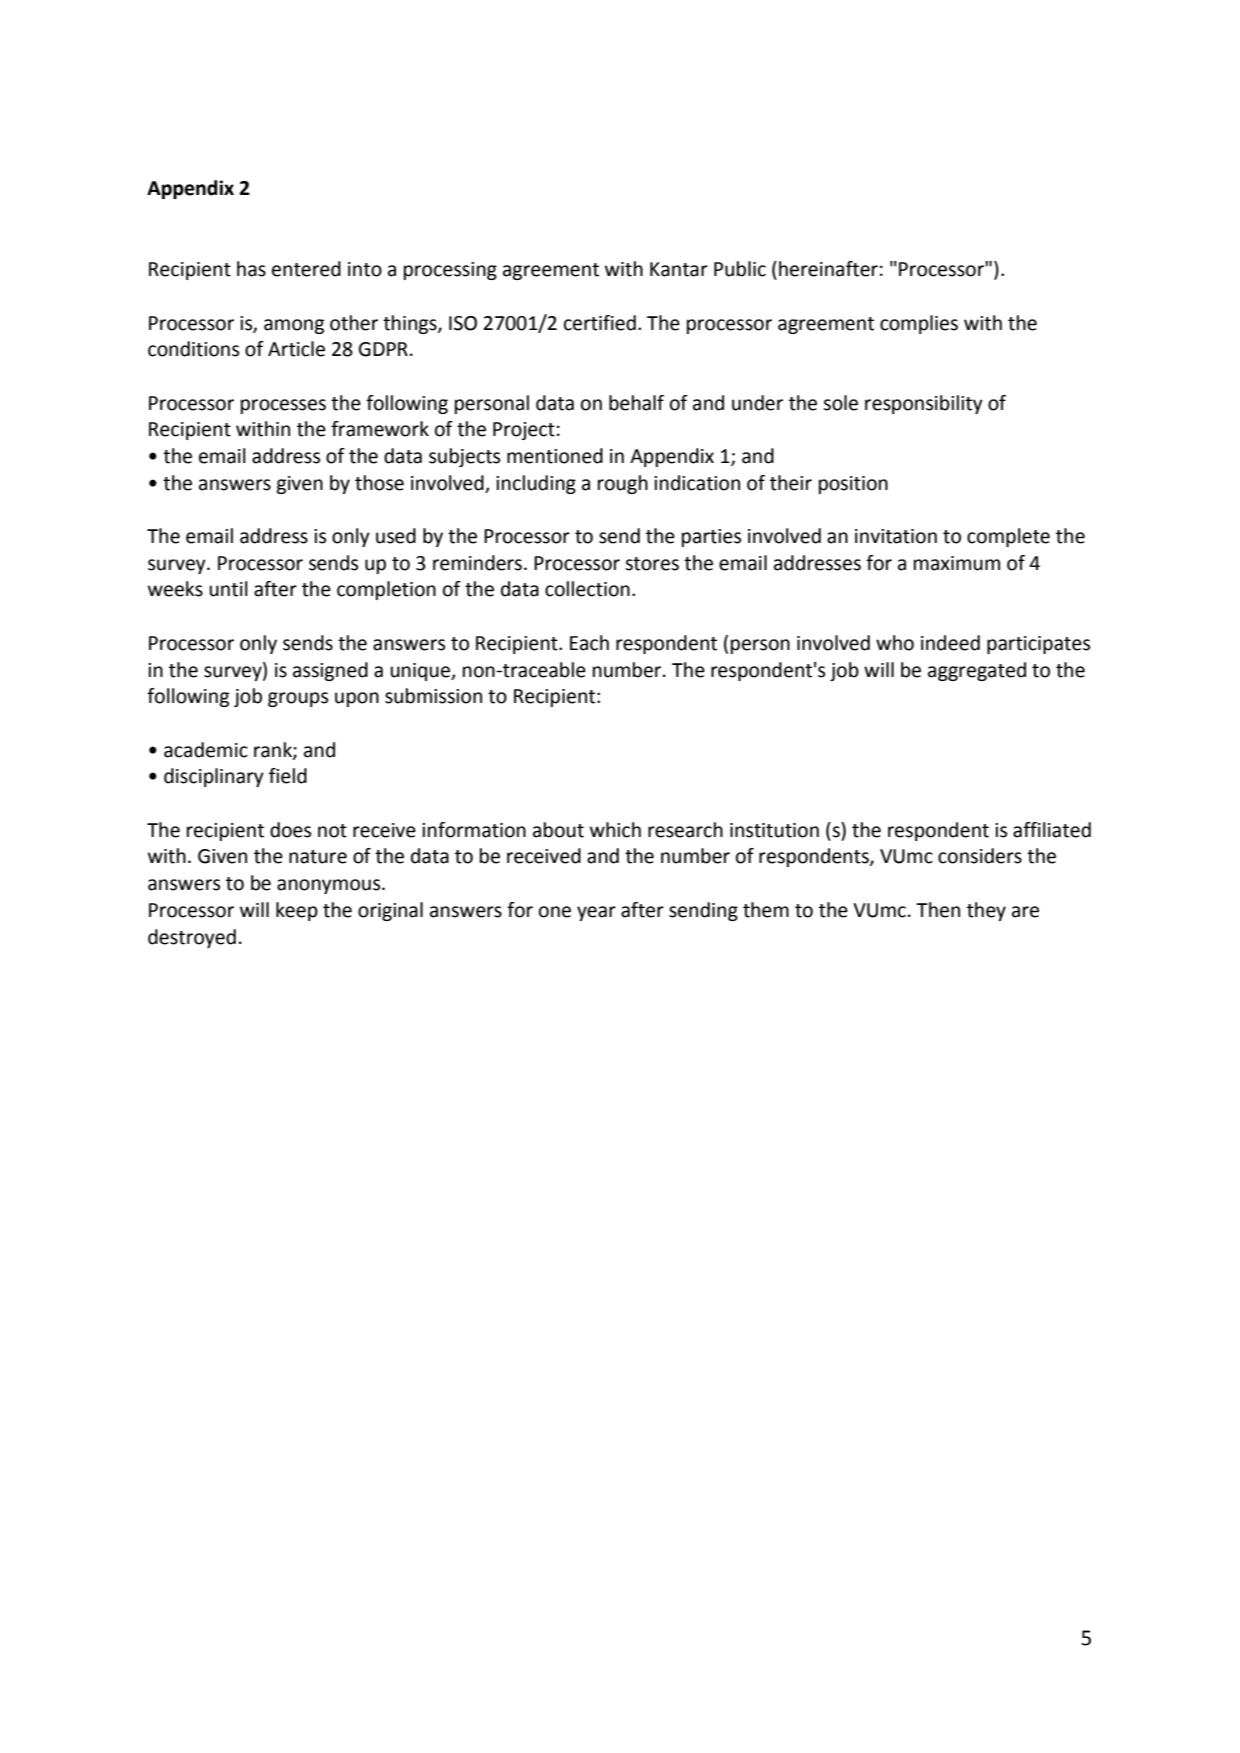 This screenshot has height=1753, width=1240. I want to click on year, so click(596, 913).
